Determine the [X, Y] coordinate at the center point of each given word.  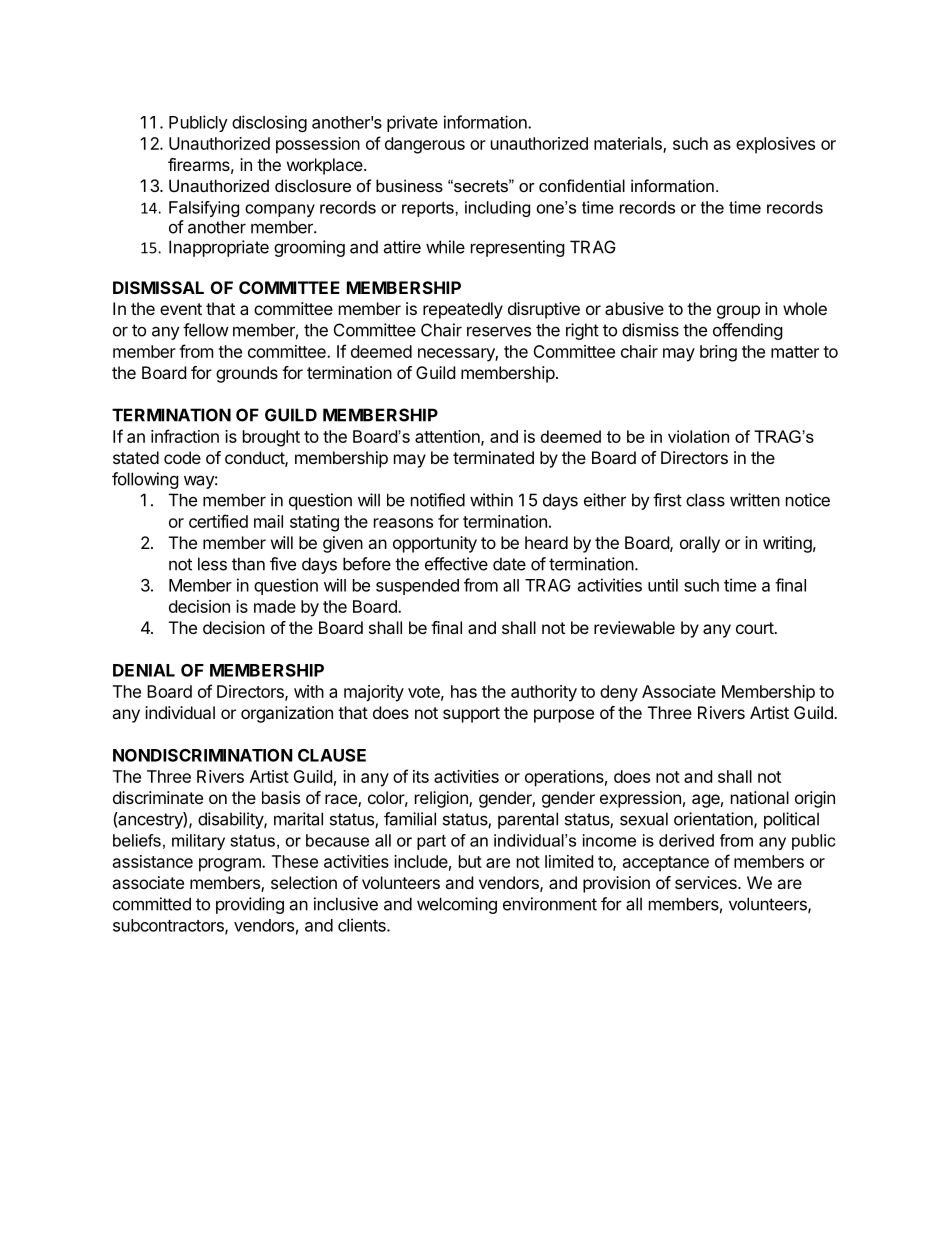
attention [448, 437]
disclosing [269, 123]
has [464, 691]
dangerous [425, 145]
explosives [775, 145]
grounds [247, 374]
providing [250, 905]
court [755, 628]
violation [698, 436]
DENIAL [144, 670]
